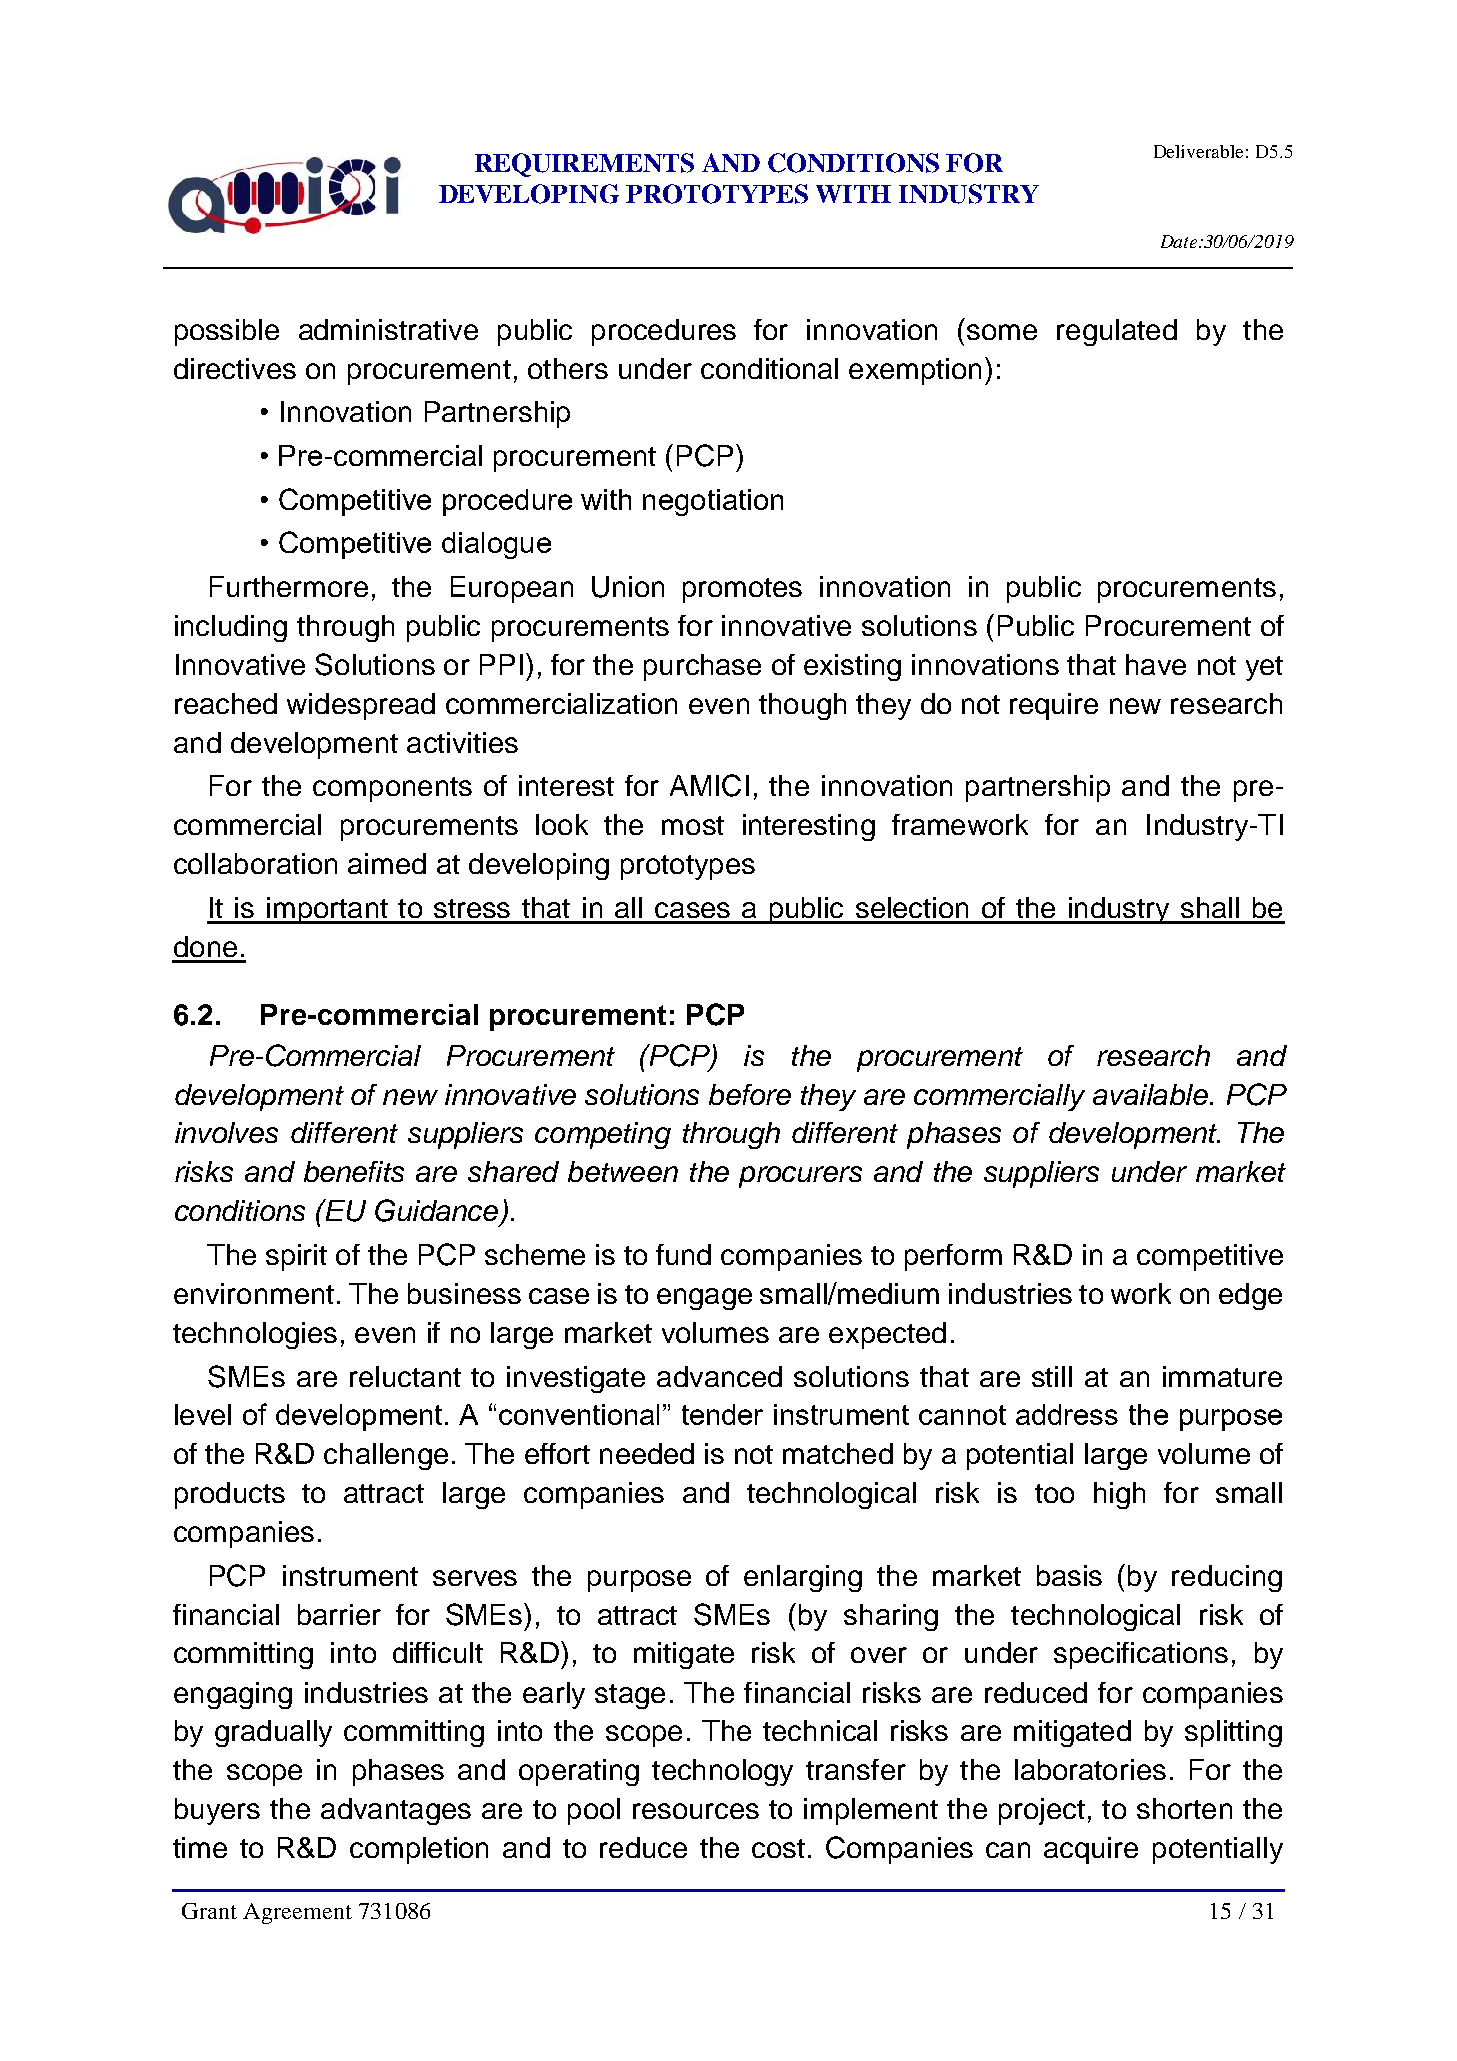  I want to click on challenge, so click(386, 1456).
